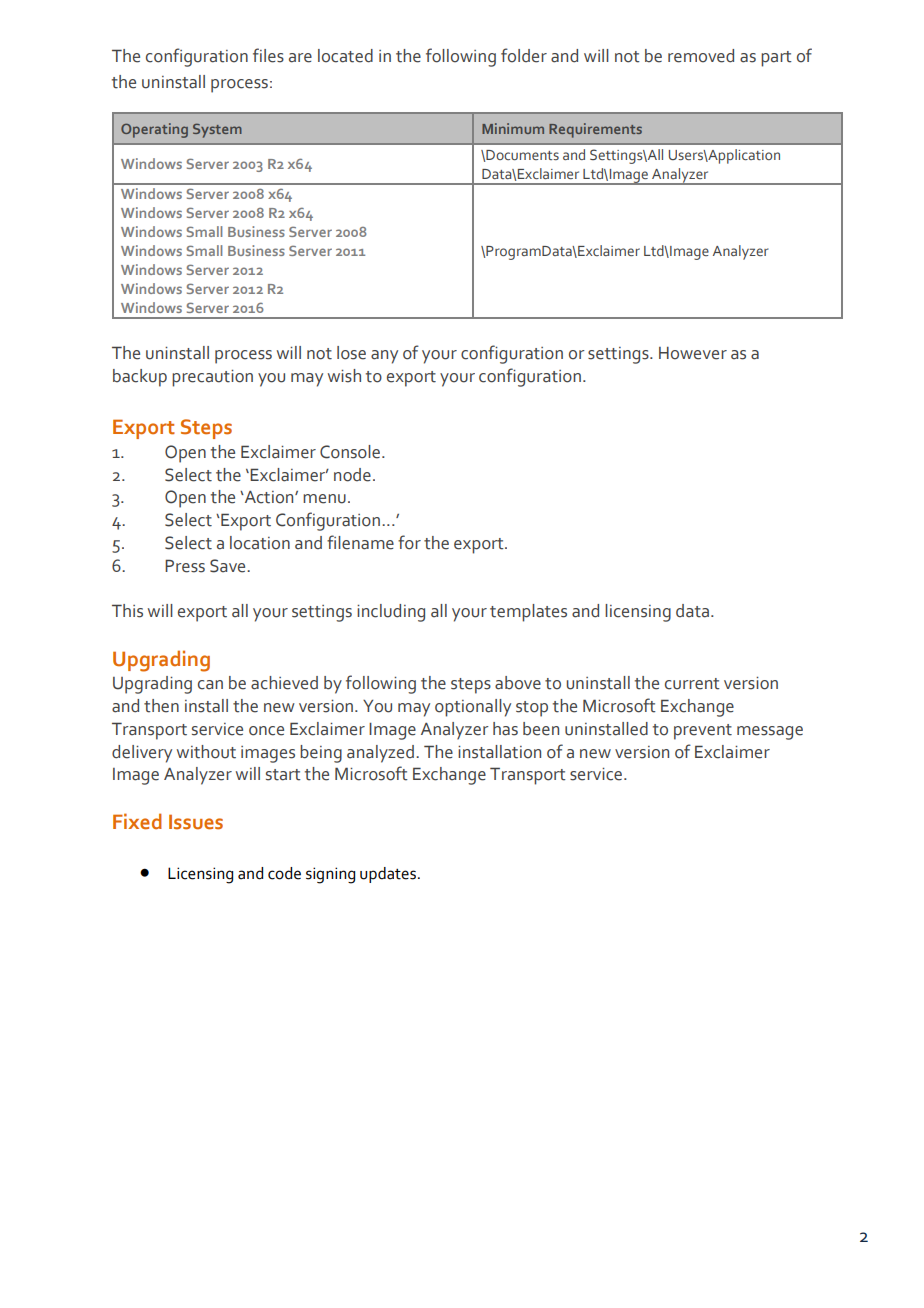  Describe the element at coordinates (196, 822) in the document. I see `Issues` at that location.
